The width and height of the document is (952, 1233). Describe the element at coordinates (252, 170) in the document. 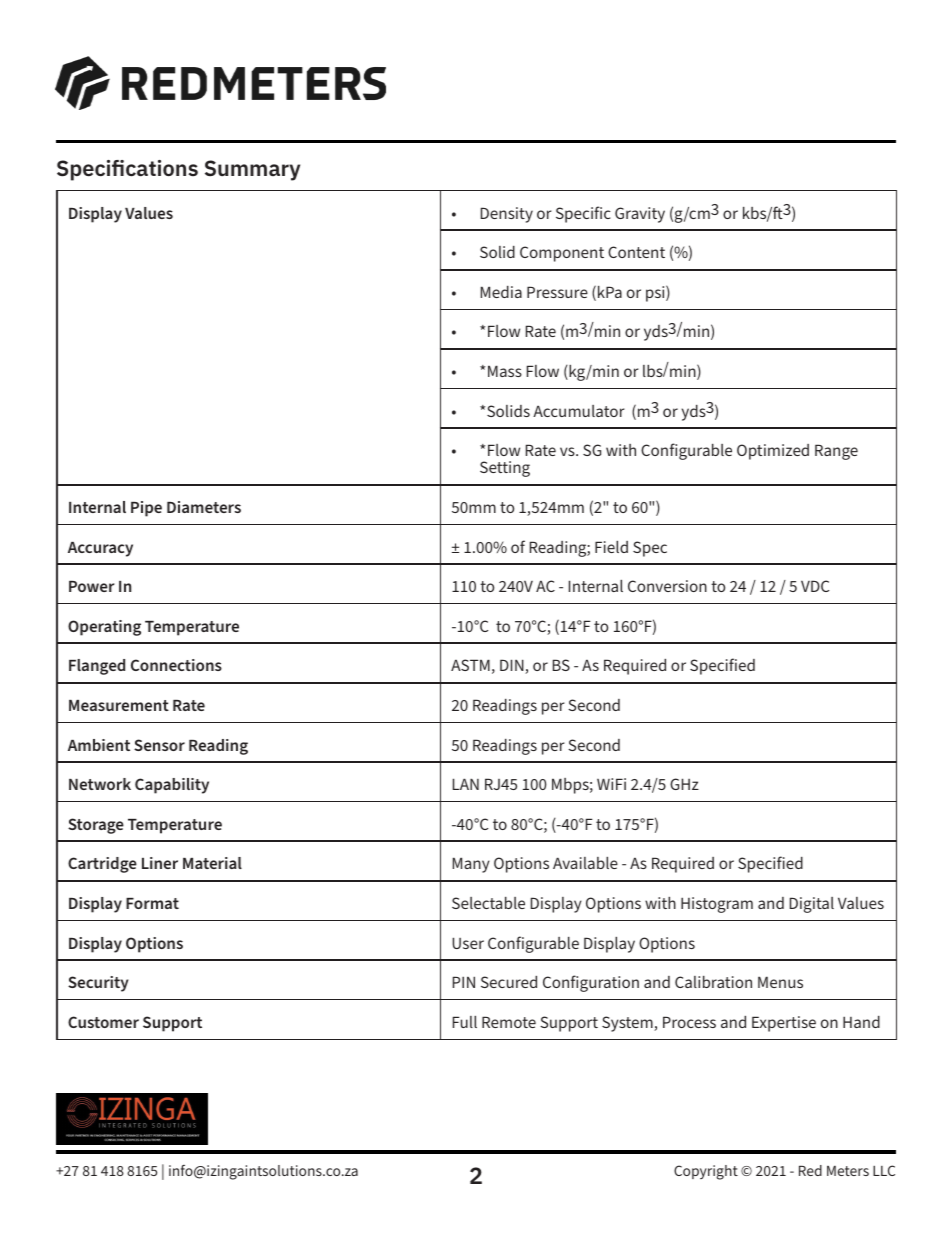

I see `Summary` at that location.
